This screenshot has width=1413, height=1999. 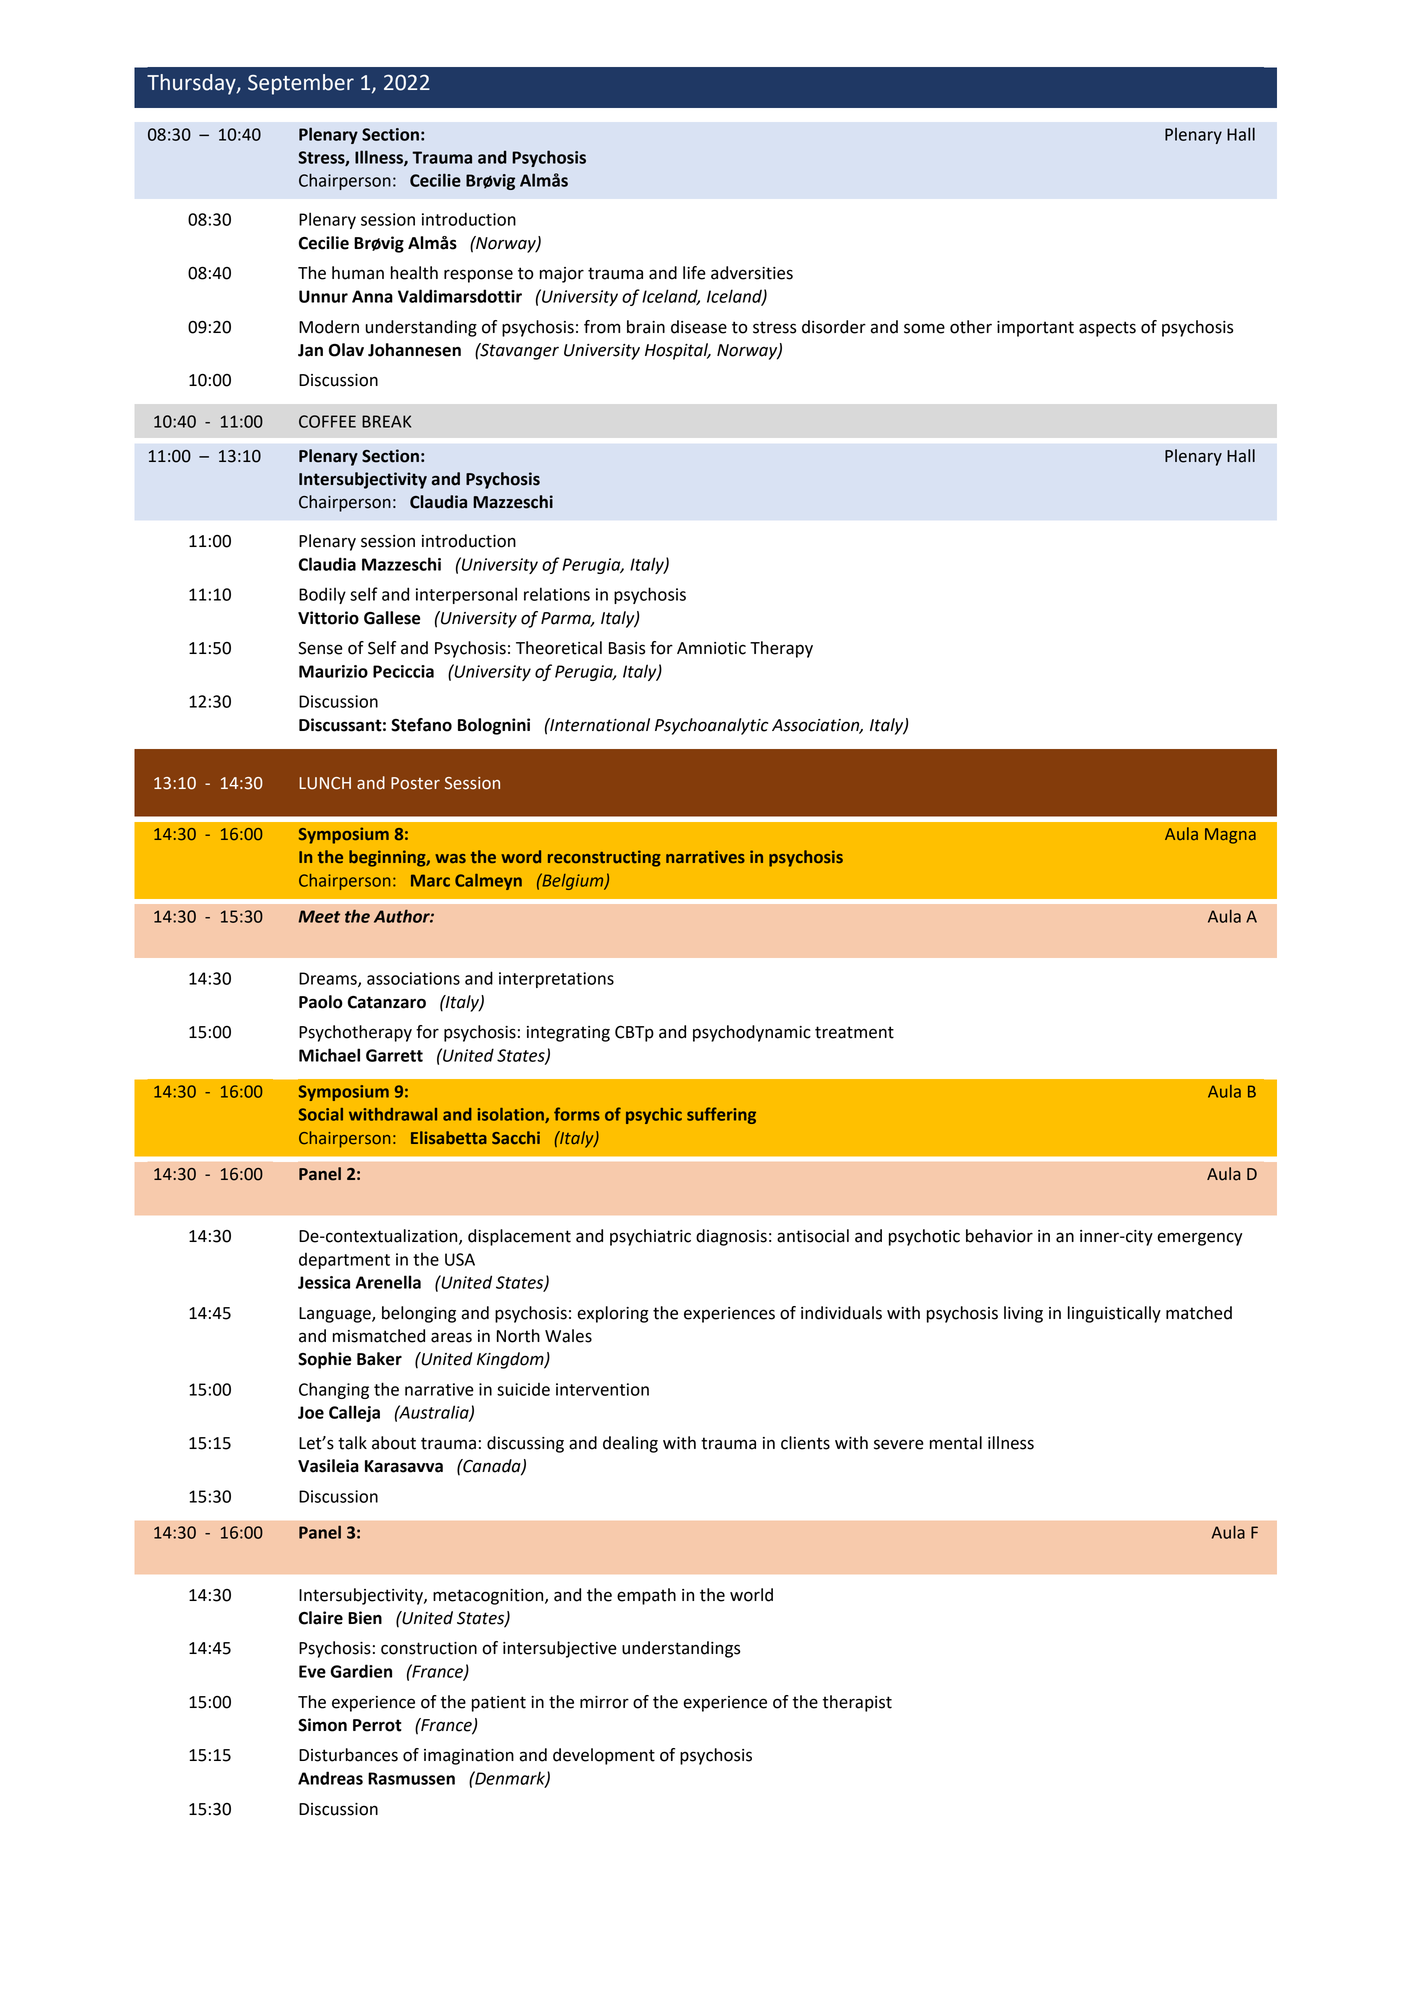 What do you see at coordinates (301, 84) in the screenshot?
I see `September` at bounding box center [301, 84].
